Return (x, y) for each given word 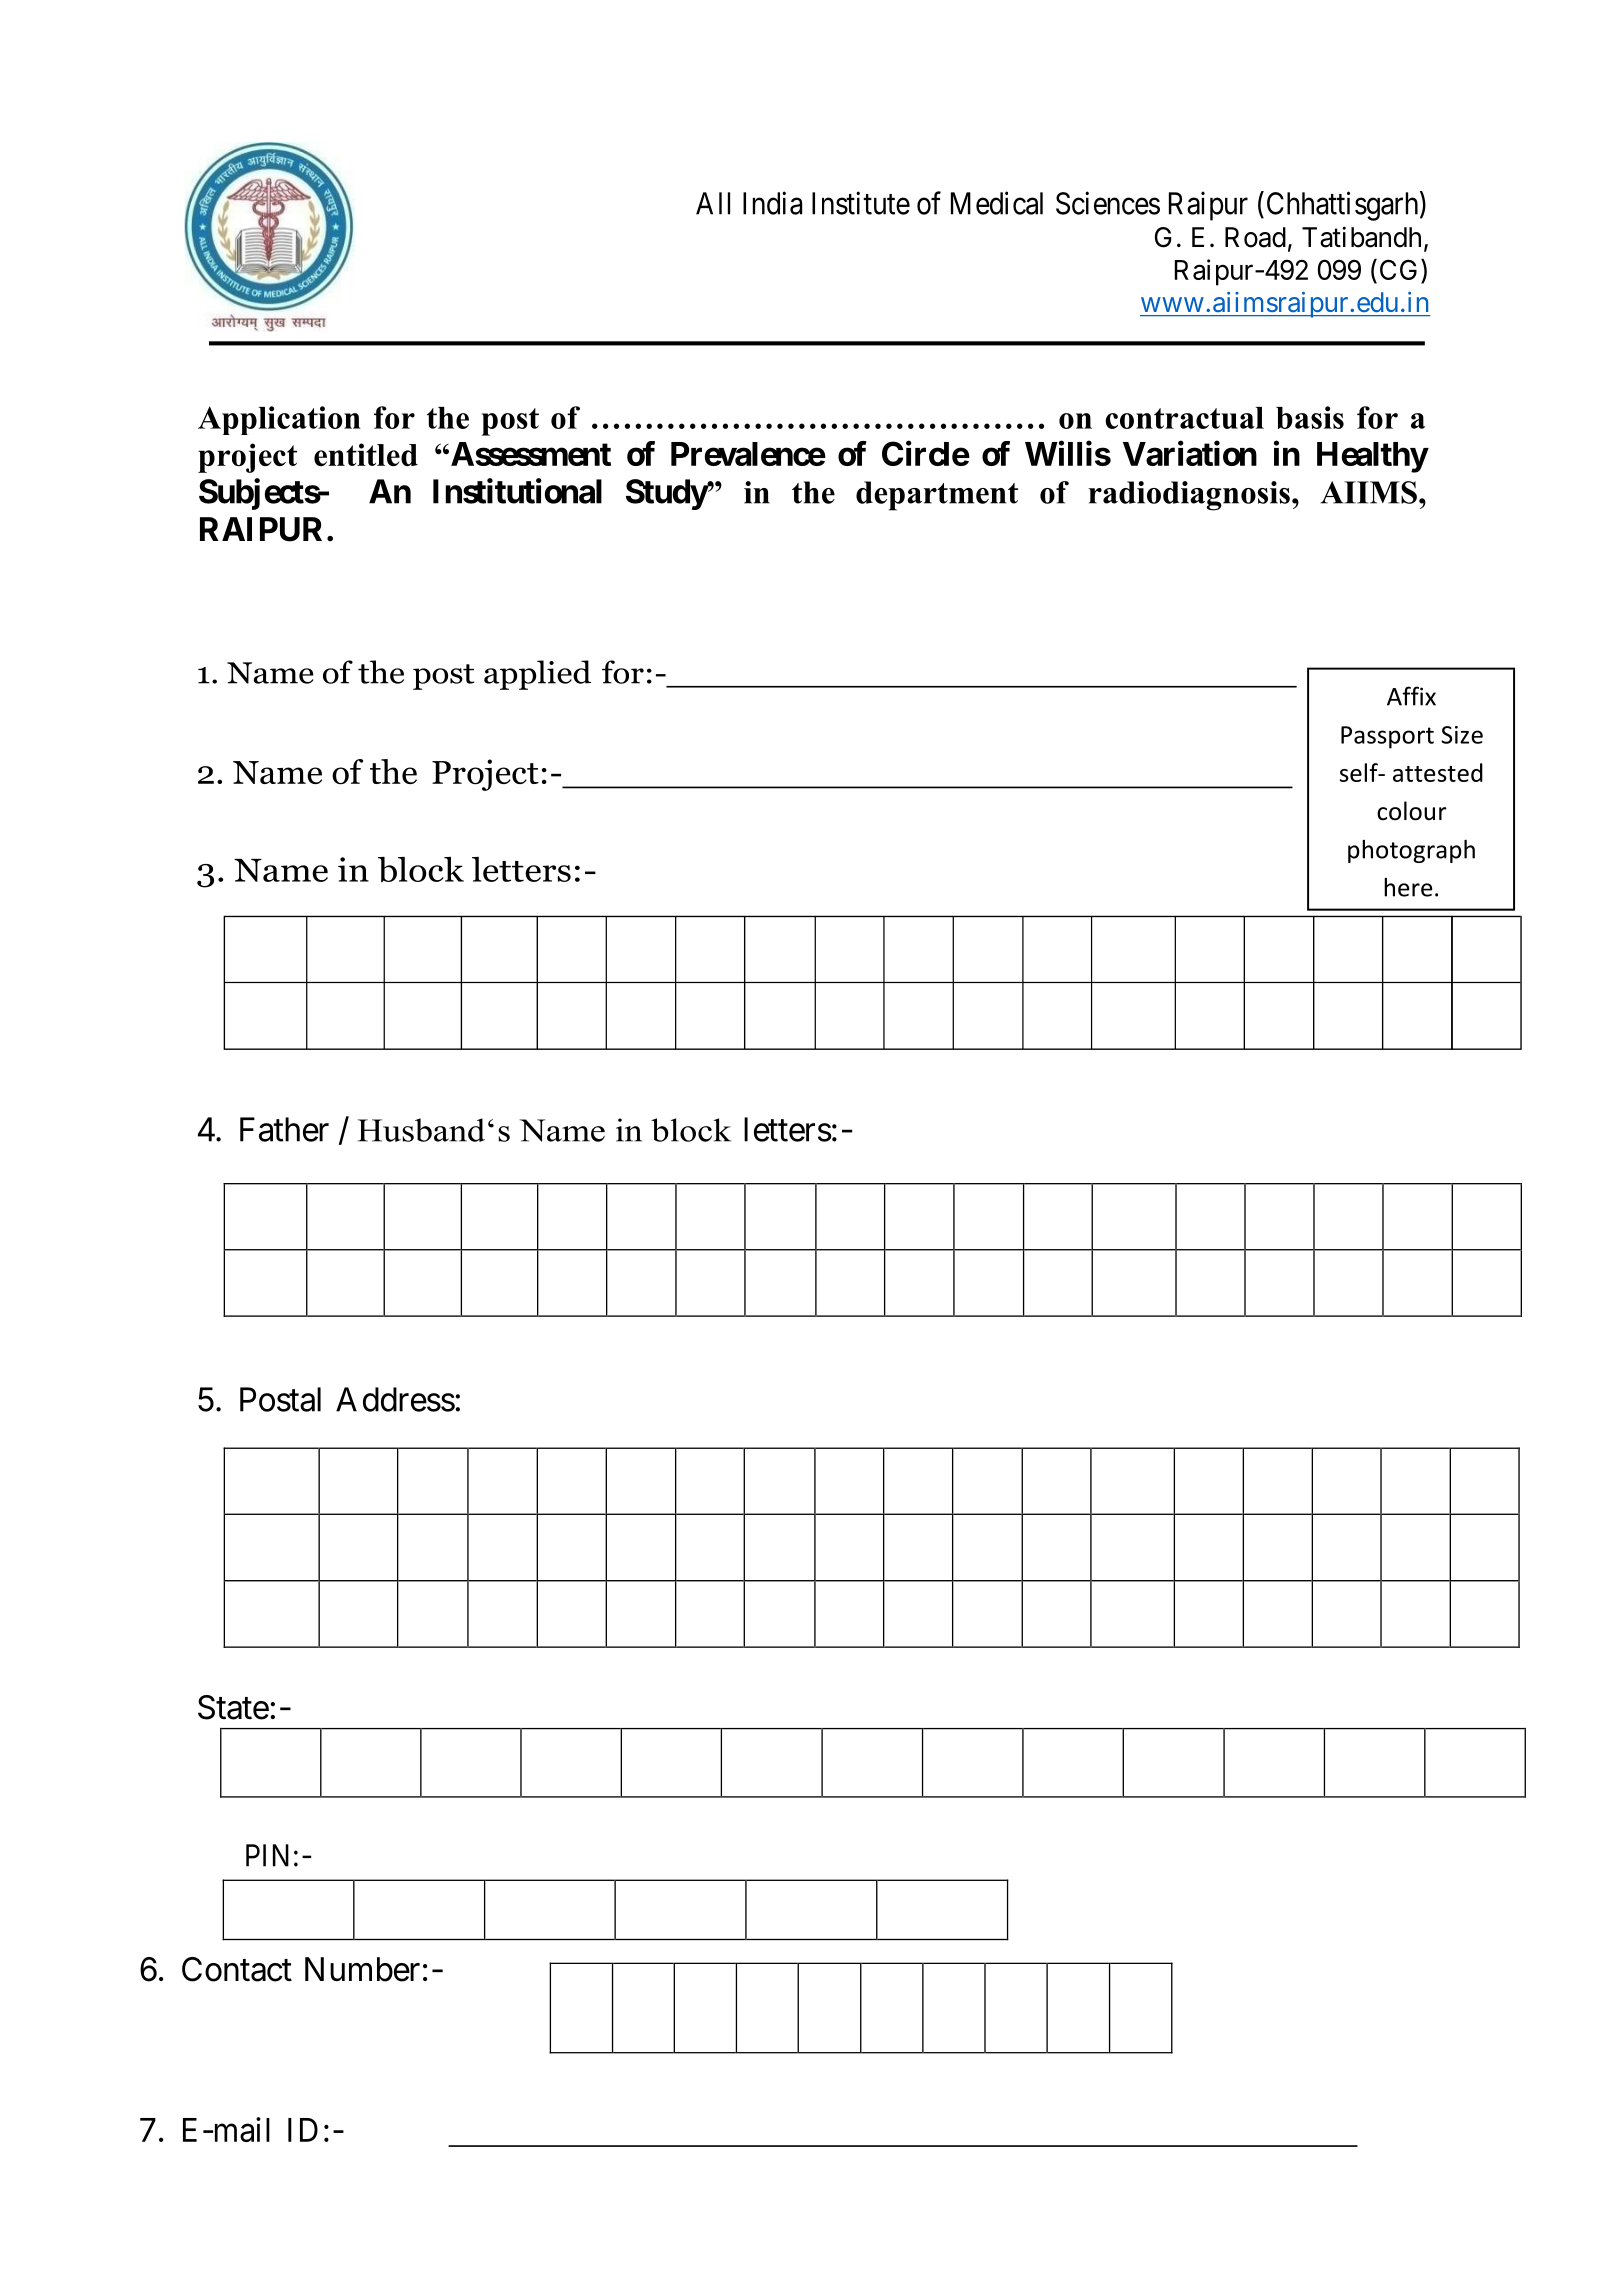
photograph (1411, 851)
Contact (237, 1969)
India (772, 203)
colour (1412, 811)
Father (284, 1129)
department (937, 496)
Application (279, 420)
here (1408, 887)
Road (1255, 237)
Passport (1387, 737)
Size (1462, 735)
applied (537, 675)
